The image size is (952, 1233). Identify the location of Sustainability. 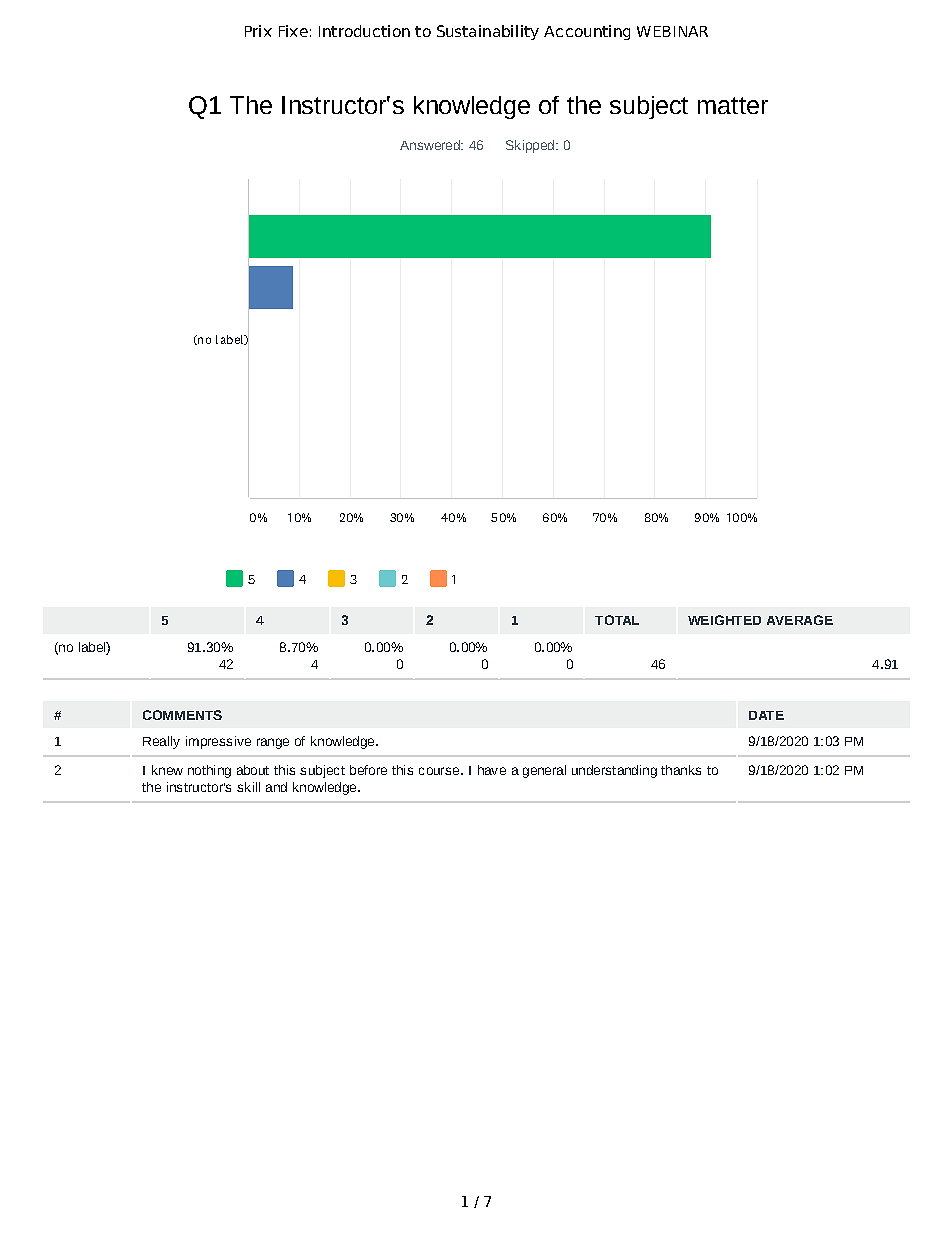
(488, 32).
